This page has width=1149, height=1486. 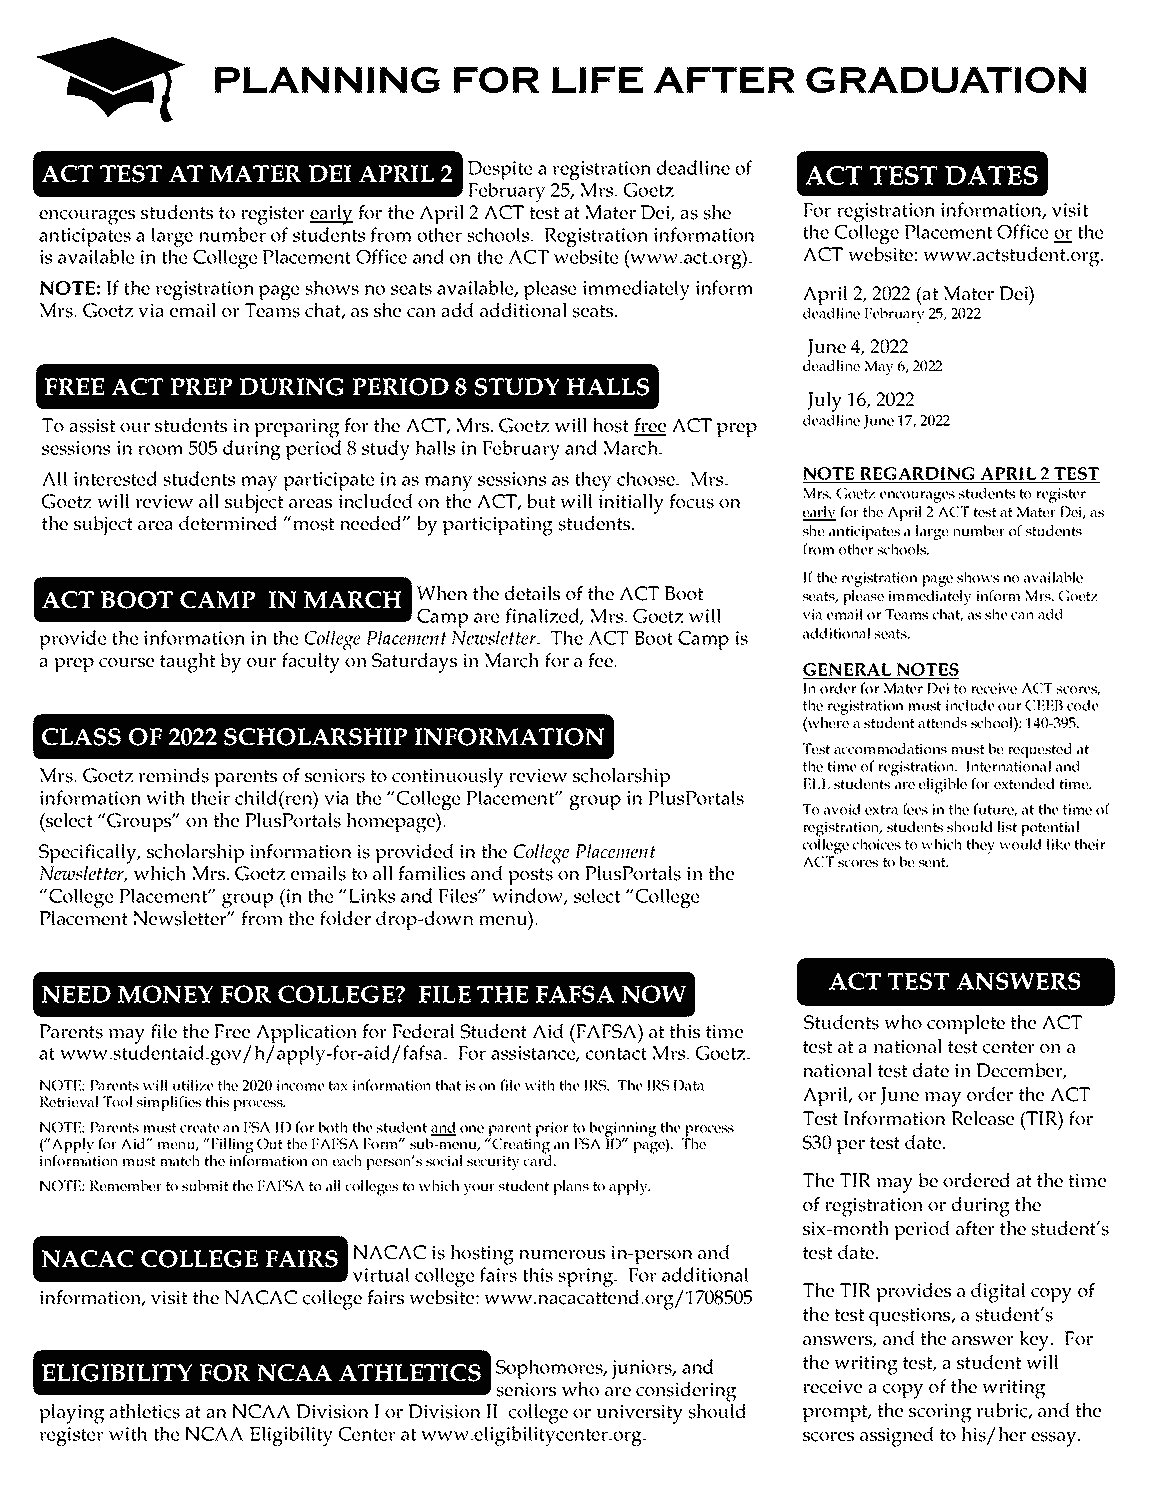 I want to click on GRADUATION, so click(x=946, y=79).
